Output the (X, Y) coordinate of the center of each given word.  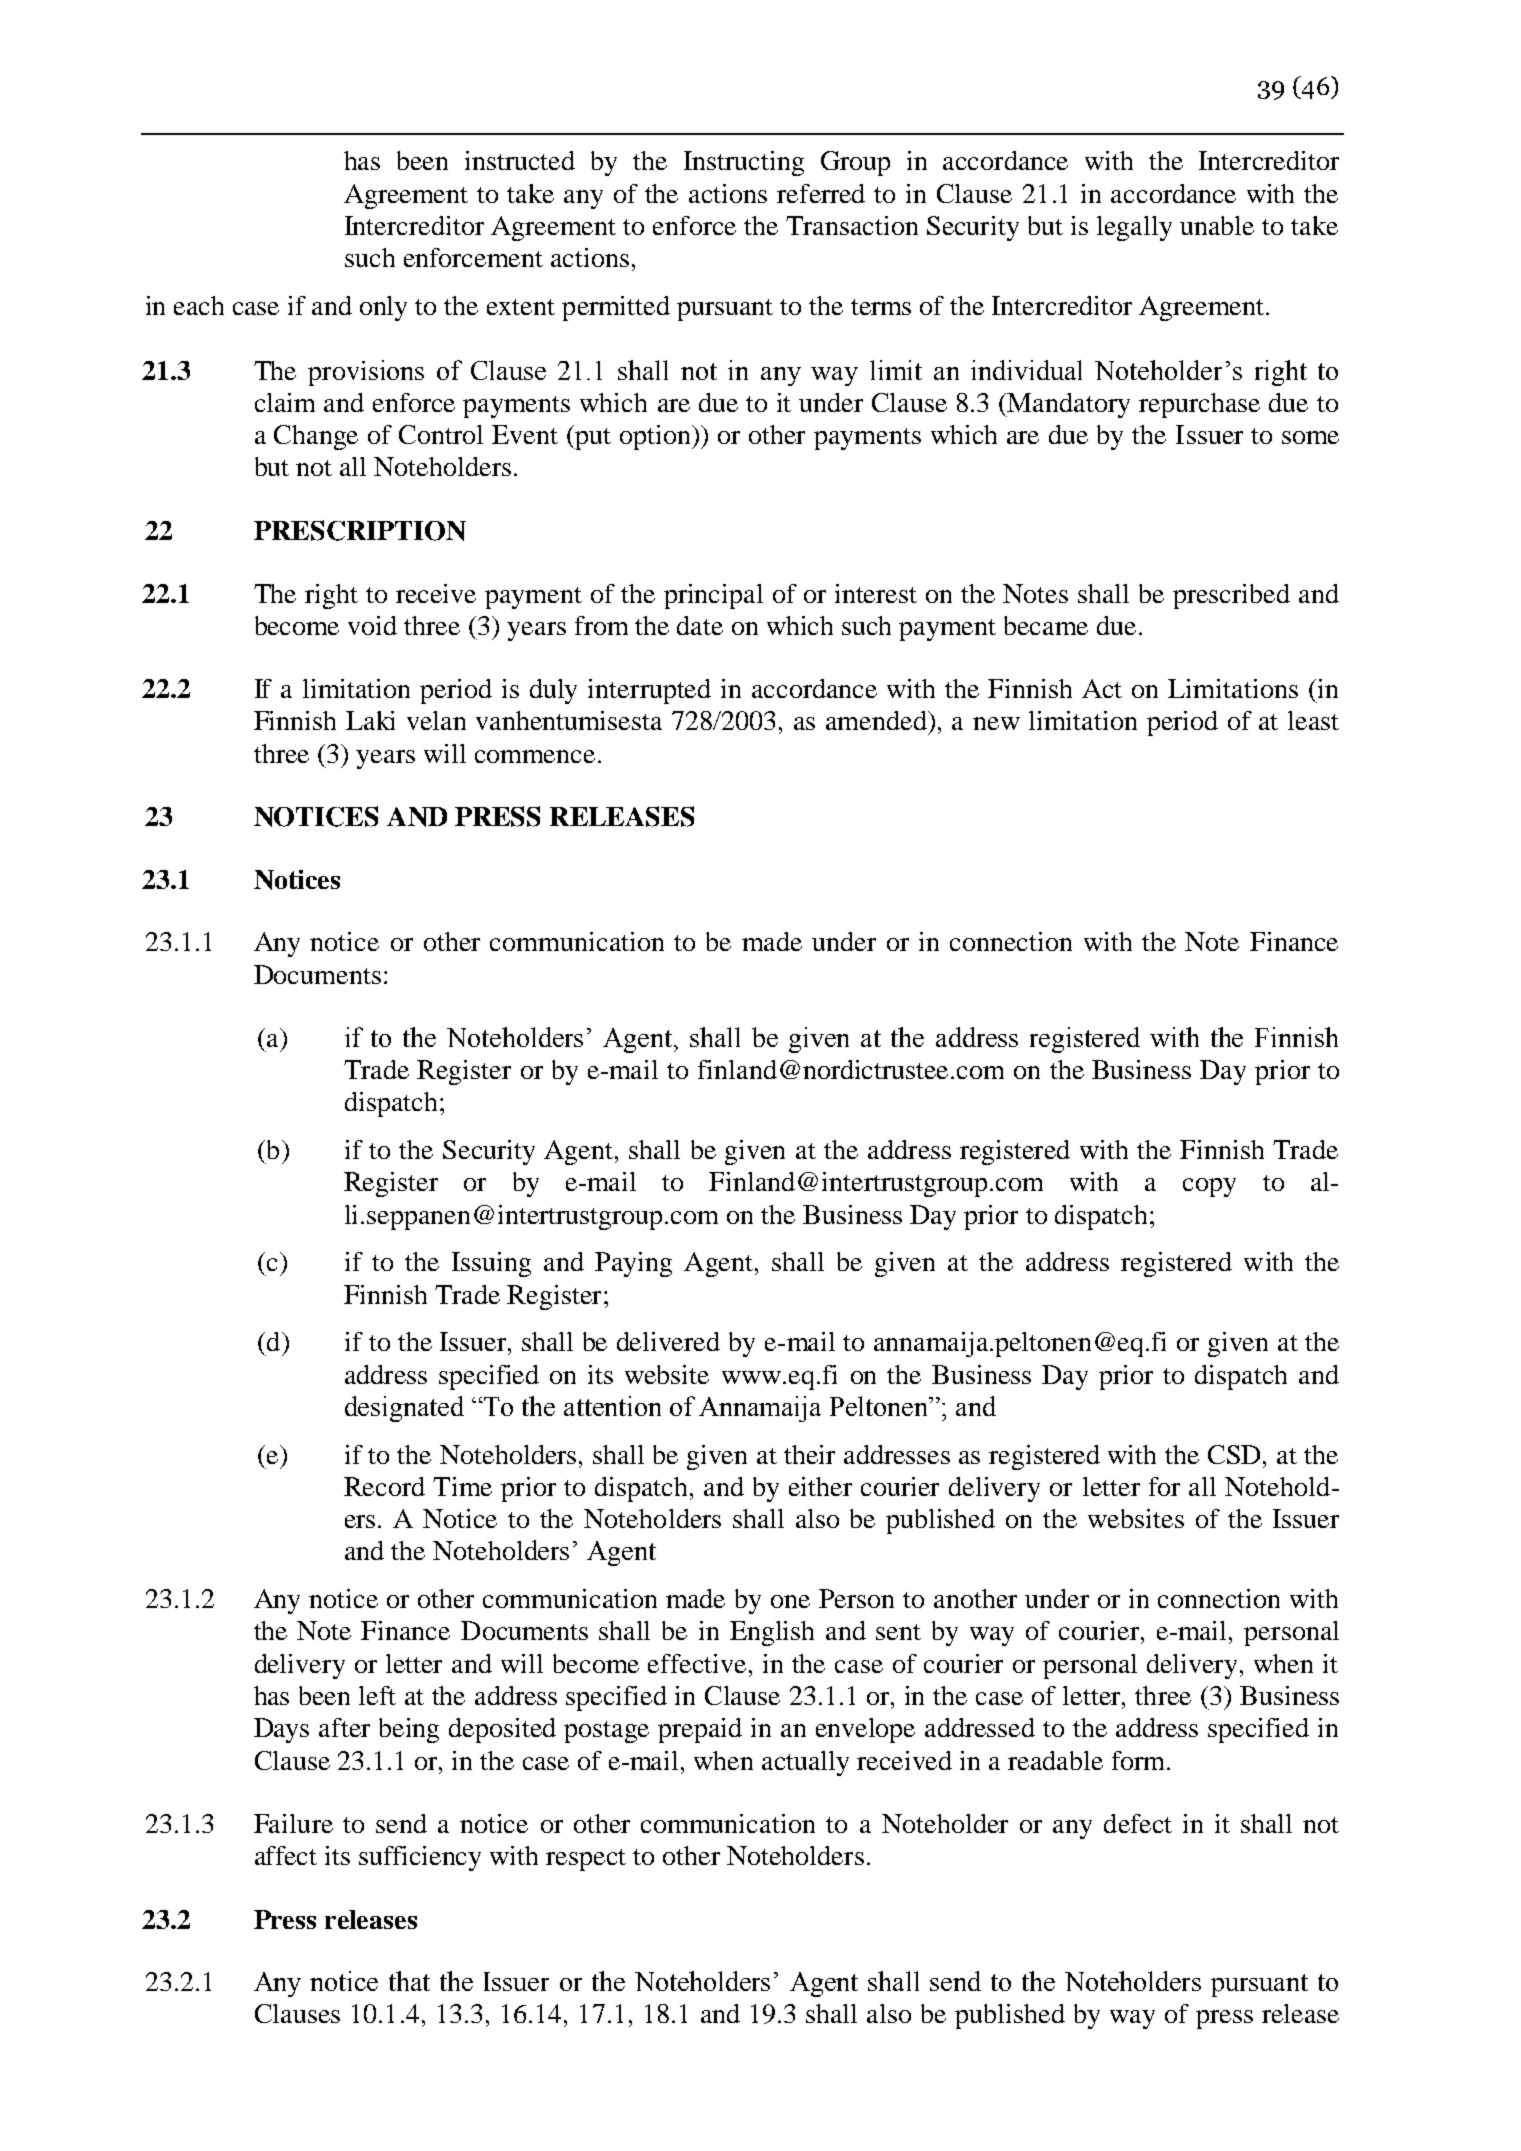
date (700, 625)
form (1140, 1760)
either (820, 1486)
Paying (633, 1264)
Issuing (491, 1264)
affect (286, 1855)
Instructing (744, 163)
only (383, 308)
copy (1209, 1187)
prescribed (1231, 596)
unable (1217, 225)
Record (384, 1486)
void (372, 625)
